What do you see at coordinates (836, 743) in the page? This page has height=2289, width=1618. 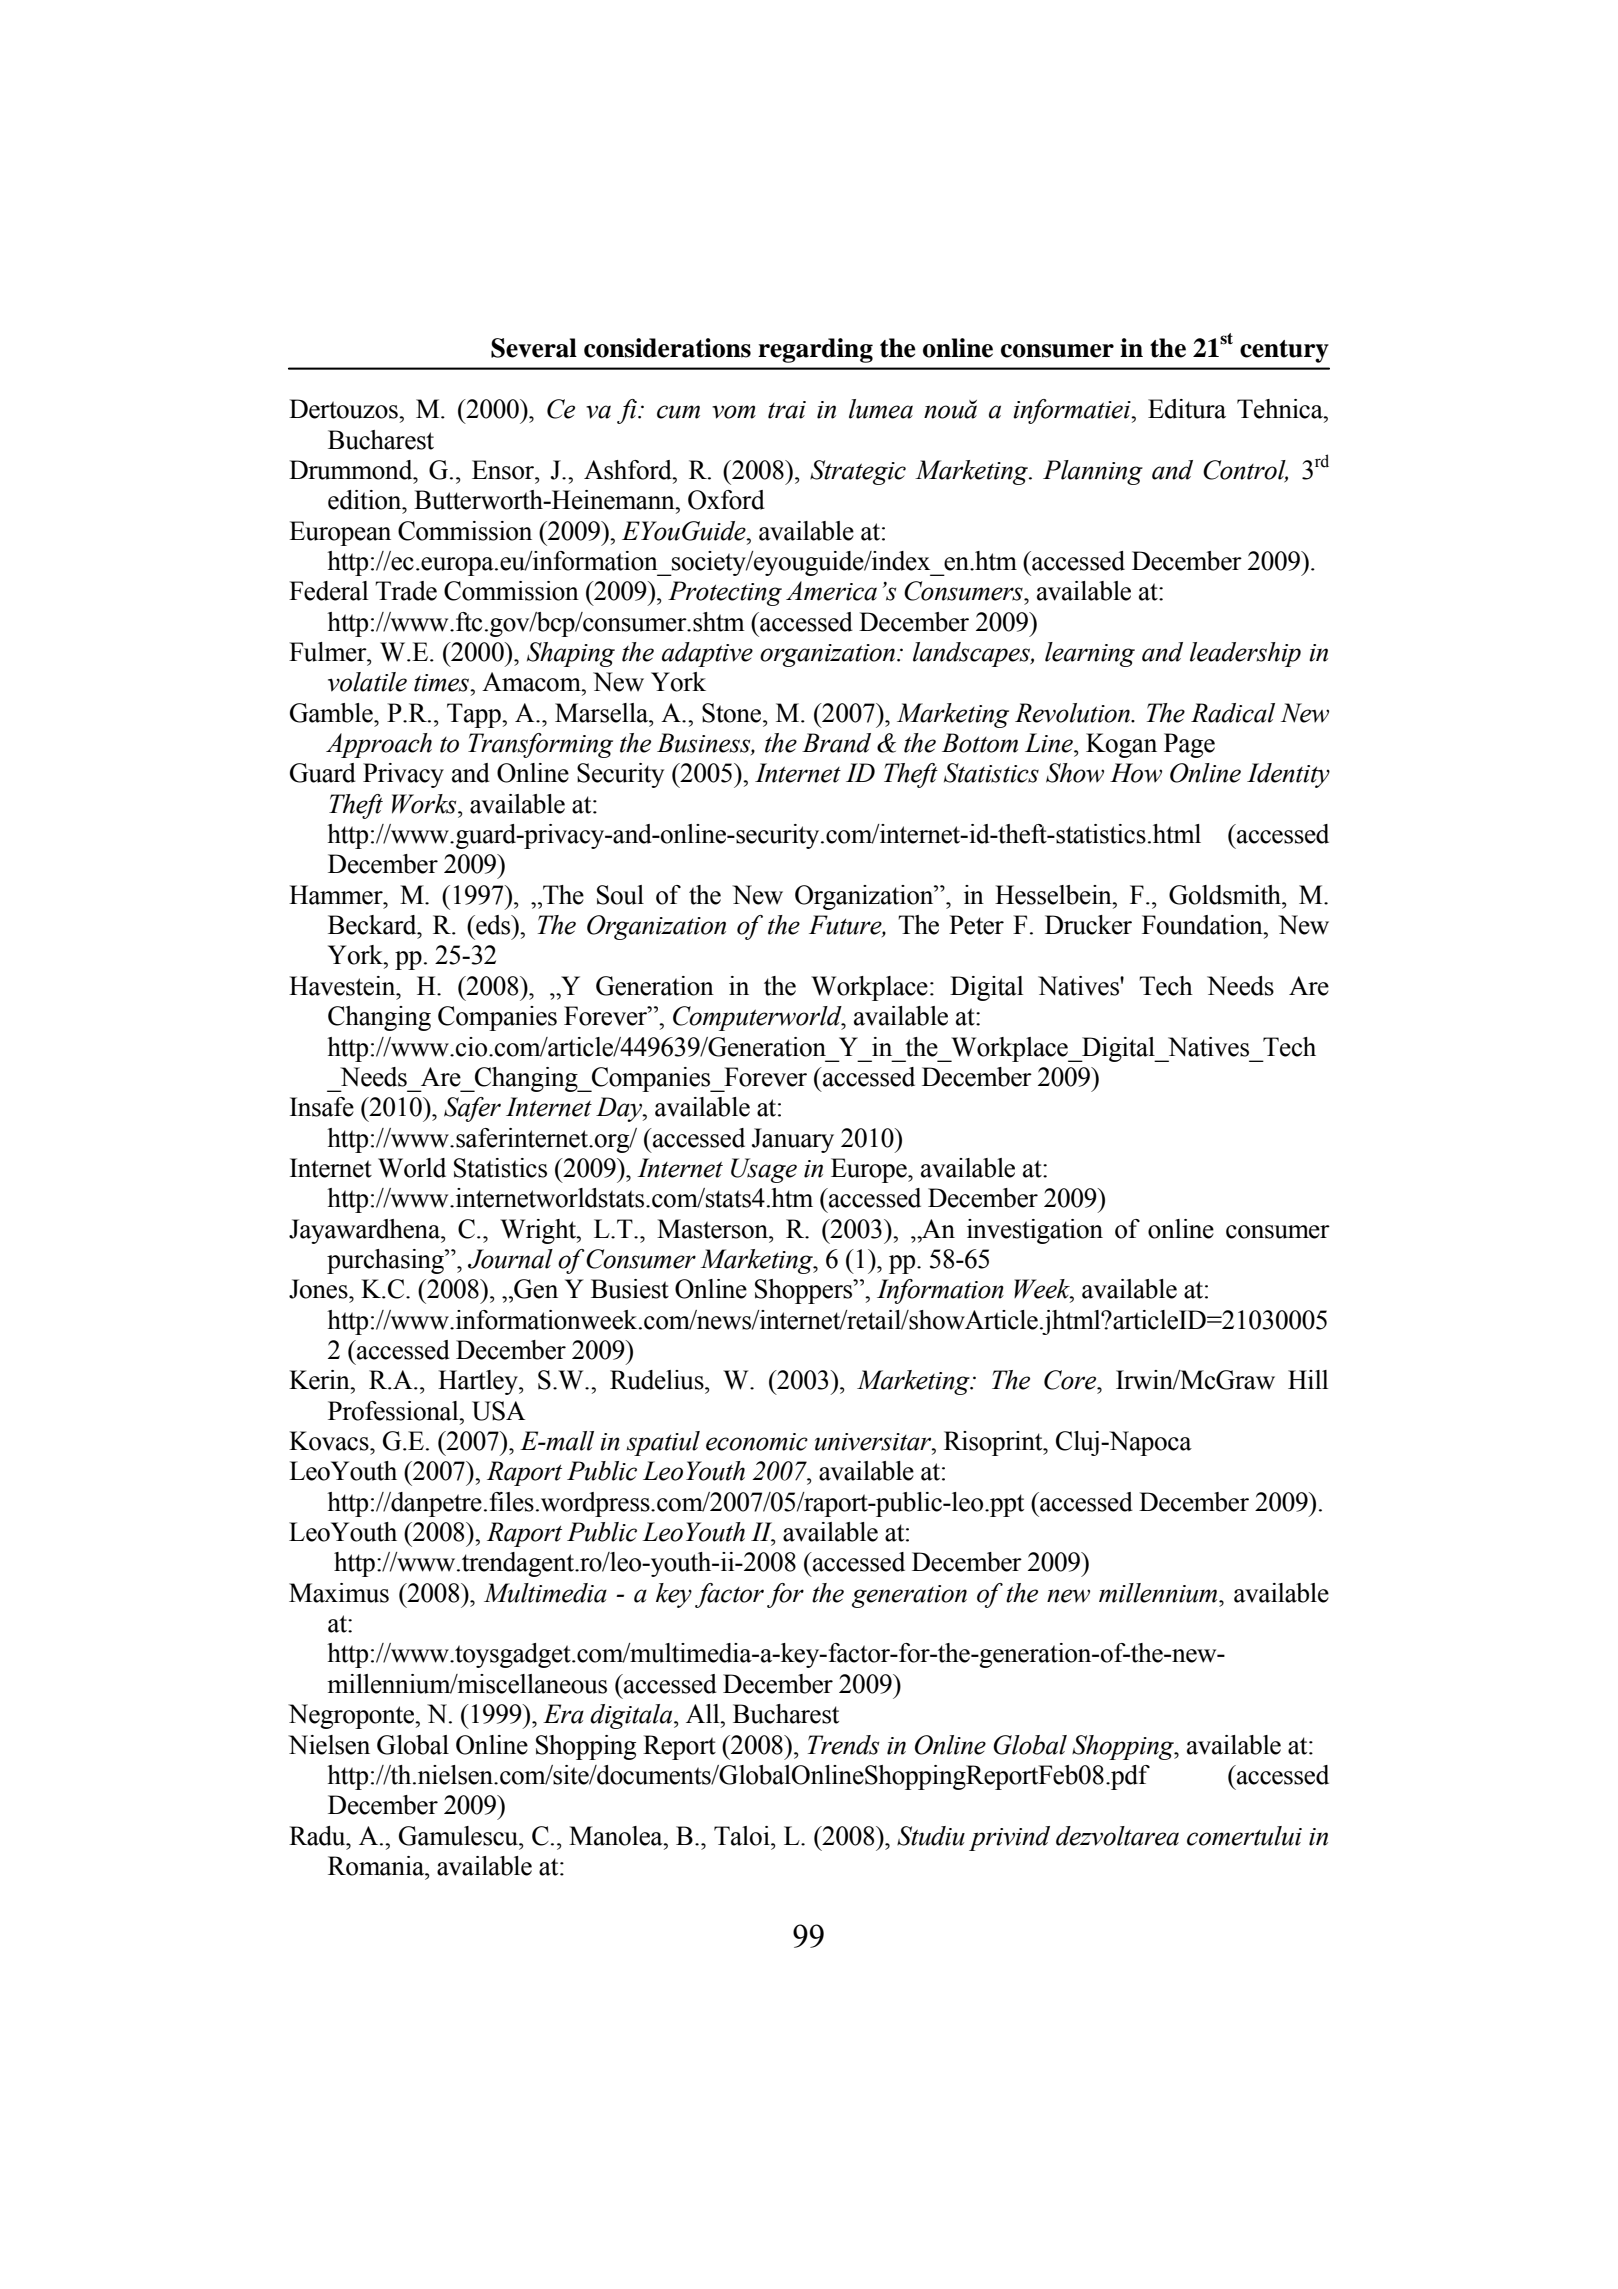 I see `Brand` at bounding box center [836, 743].
